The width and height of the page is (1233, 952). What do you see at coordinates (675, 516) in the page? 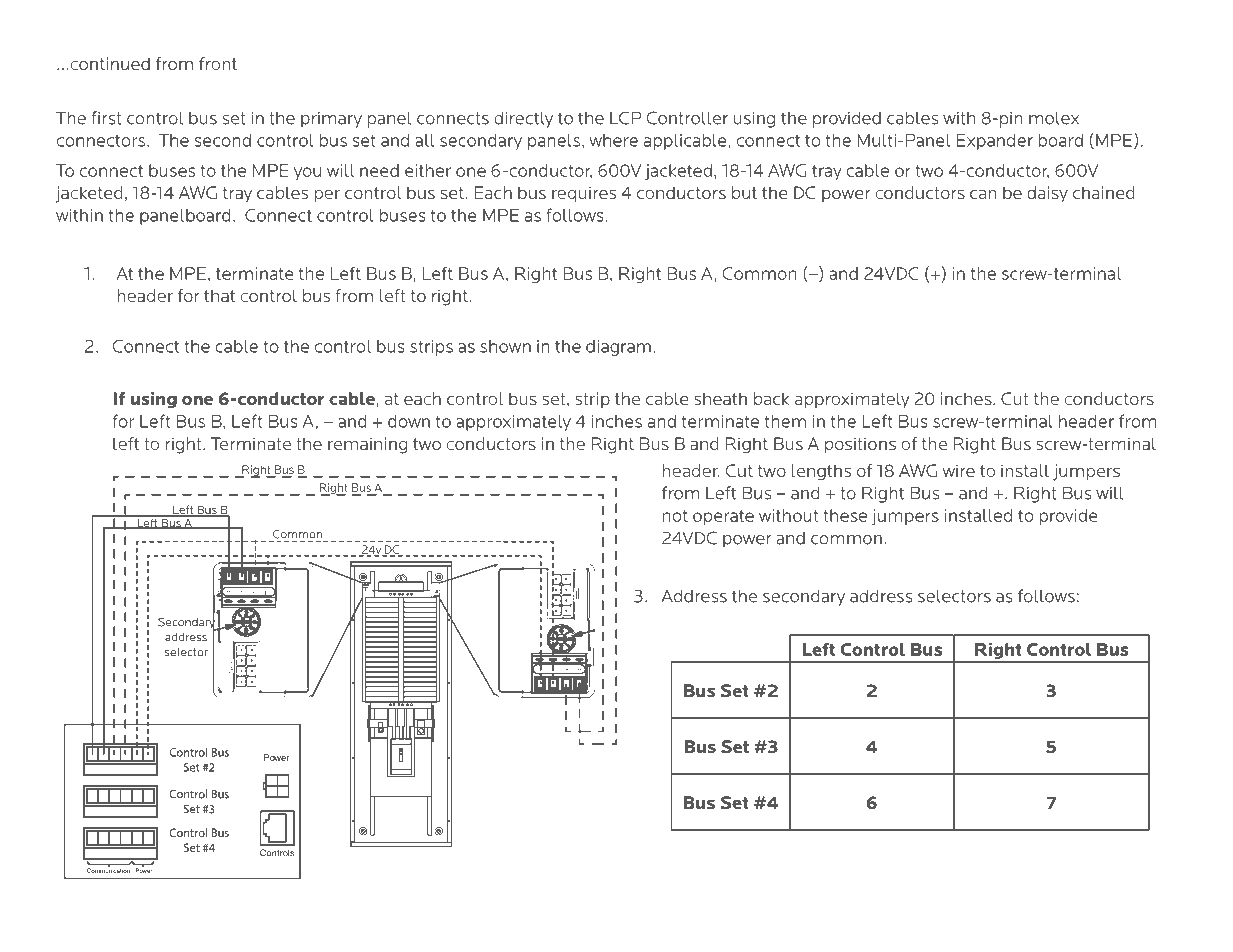
I see `not` at bounding box center [675, 516].
